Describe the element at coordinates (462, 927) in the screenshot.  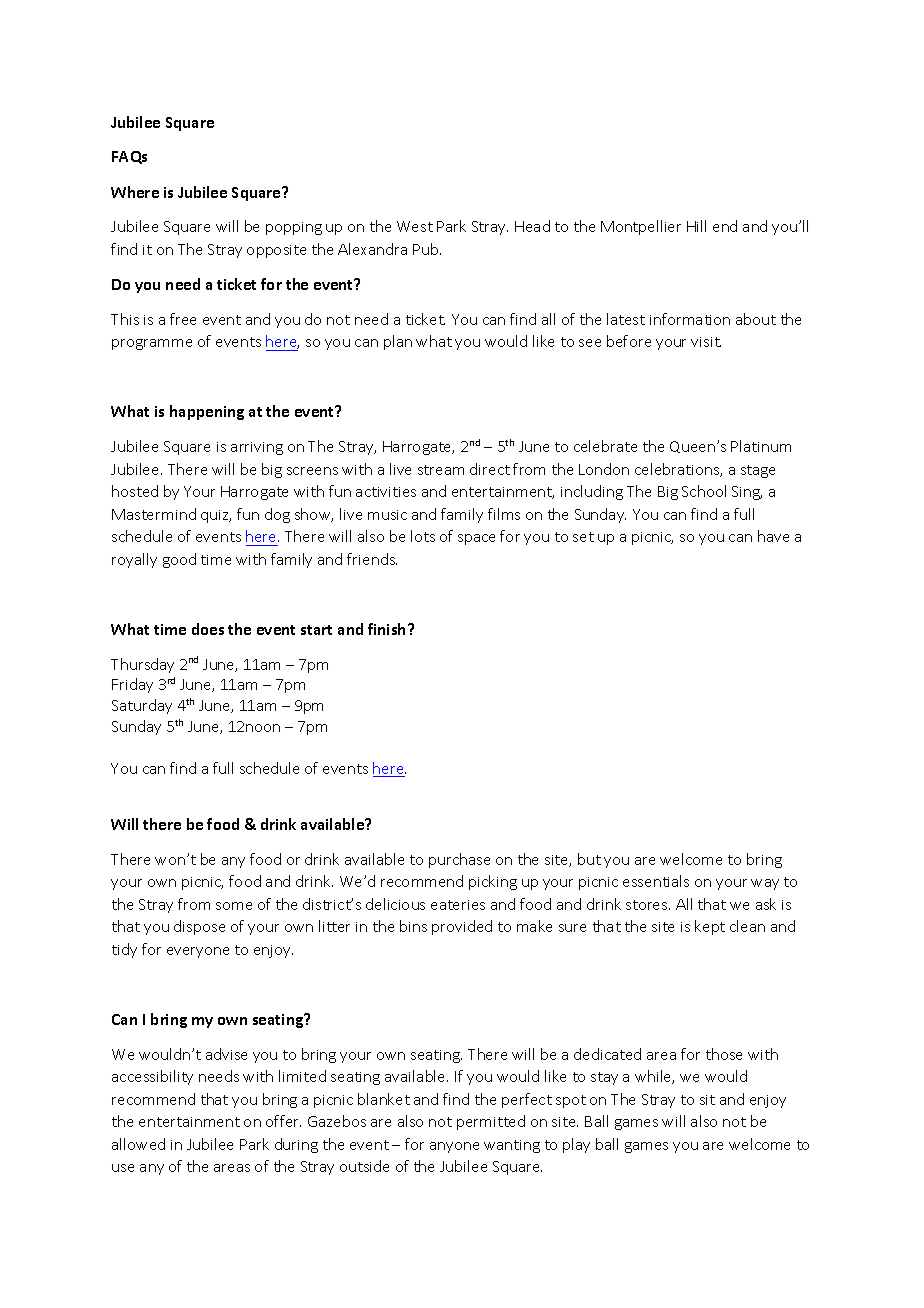
I see `provided` at that location.
